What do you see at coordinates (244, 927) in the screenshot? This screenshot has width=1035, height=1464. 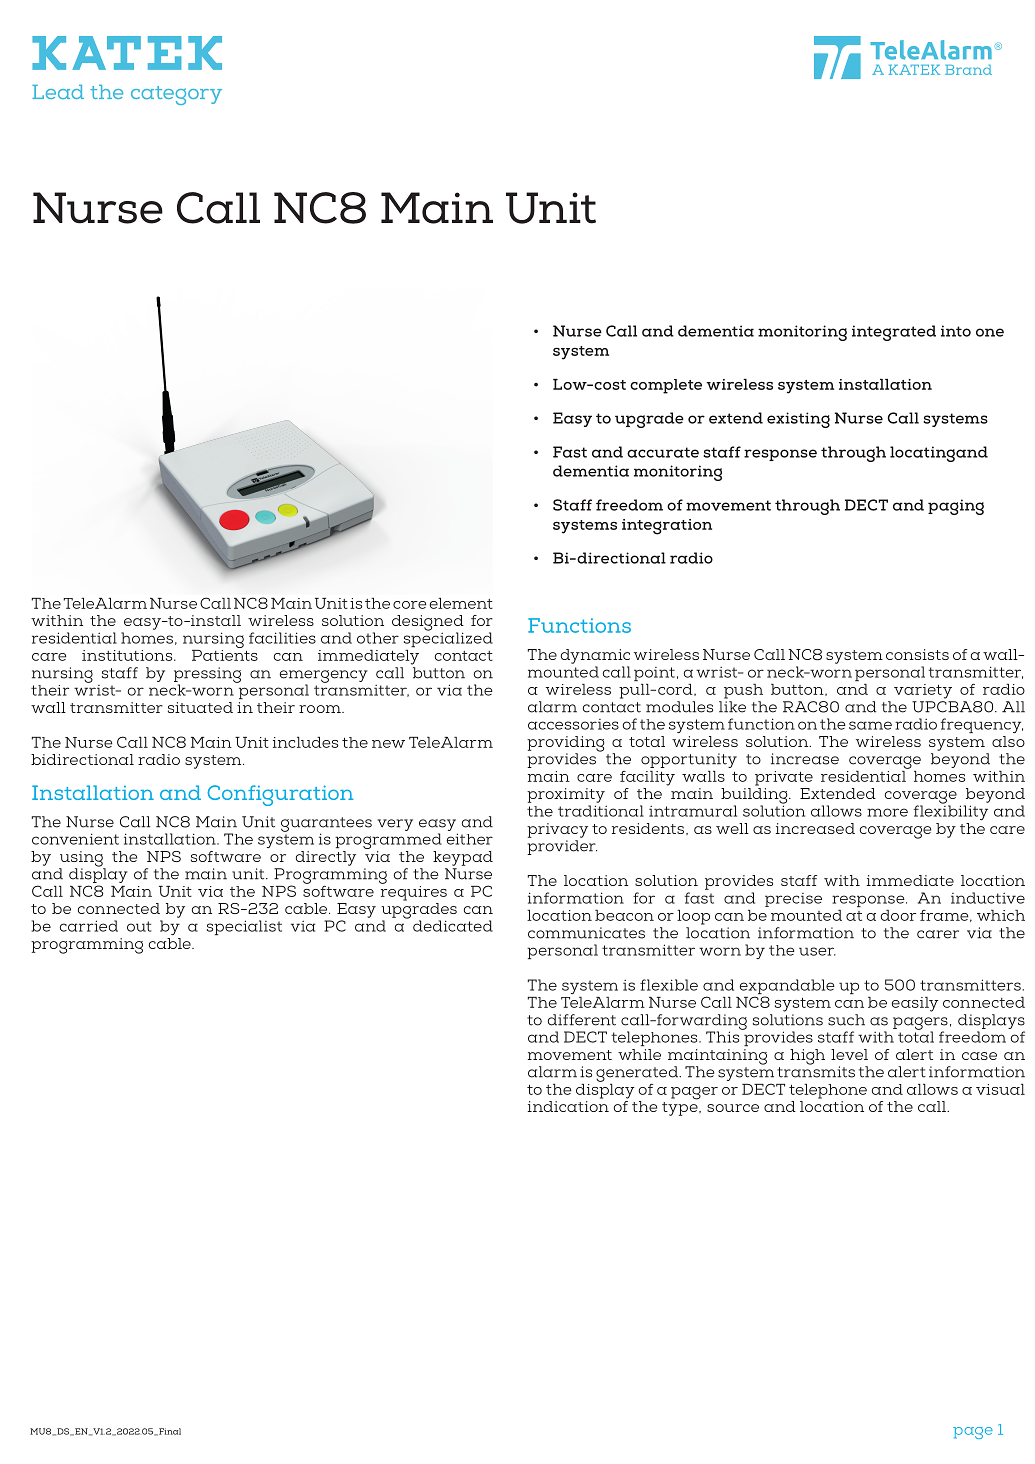 I see `specialist` at bounding box center [244, 927].
